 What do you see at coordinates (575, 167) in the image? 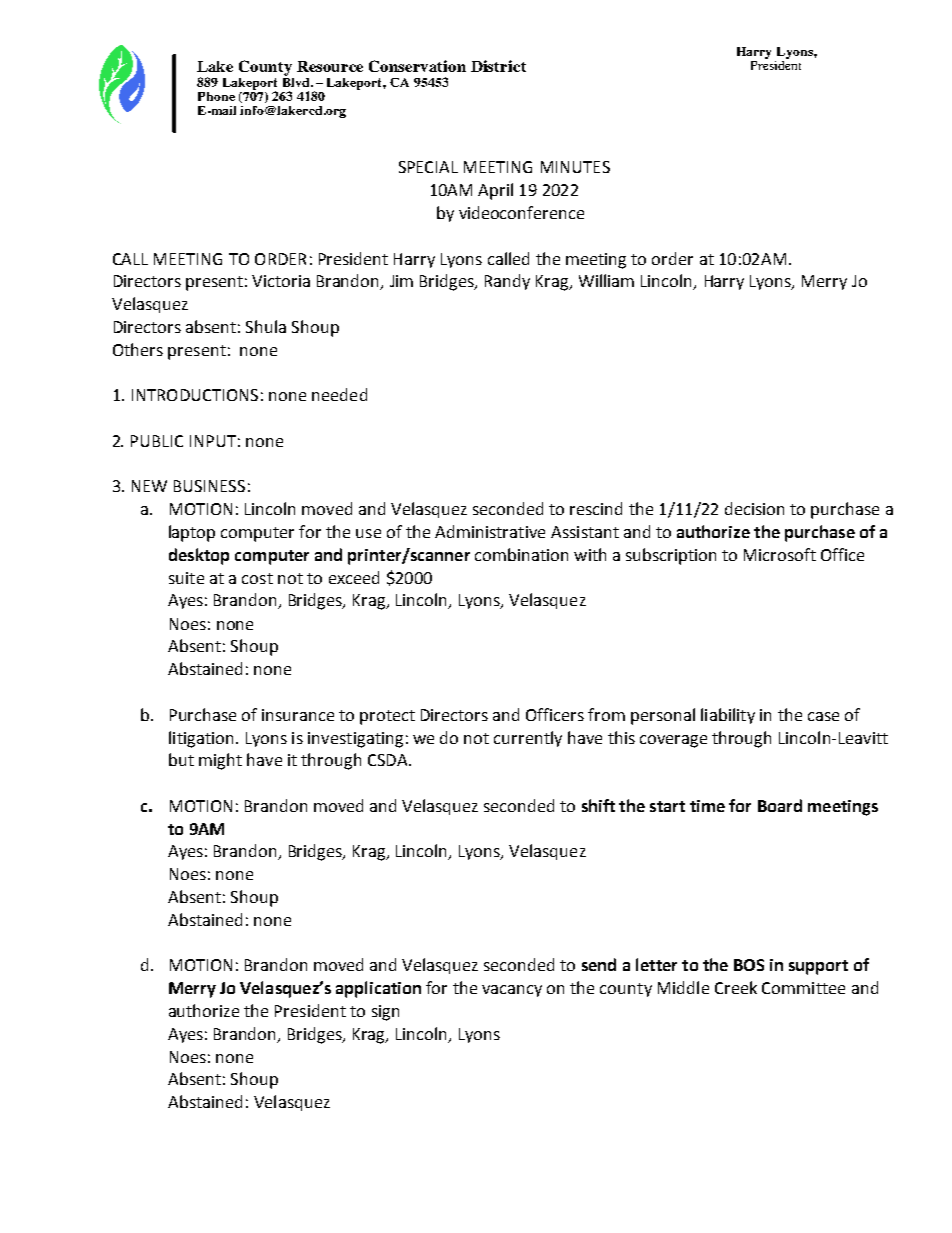
I see `MINUTES` at bounding box center [575, 167].
